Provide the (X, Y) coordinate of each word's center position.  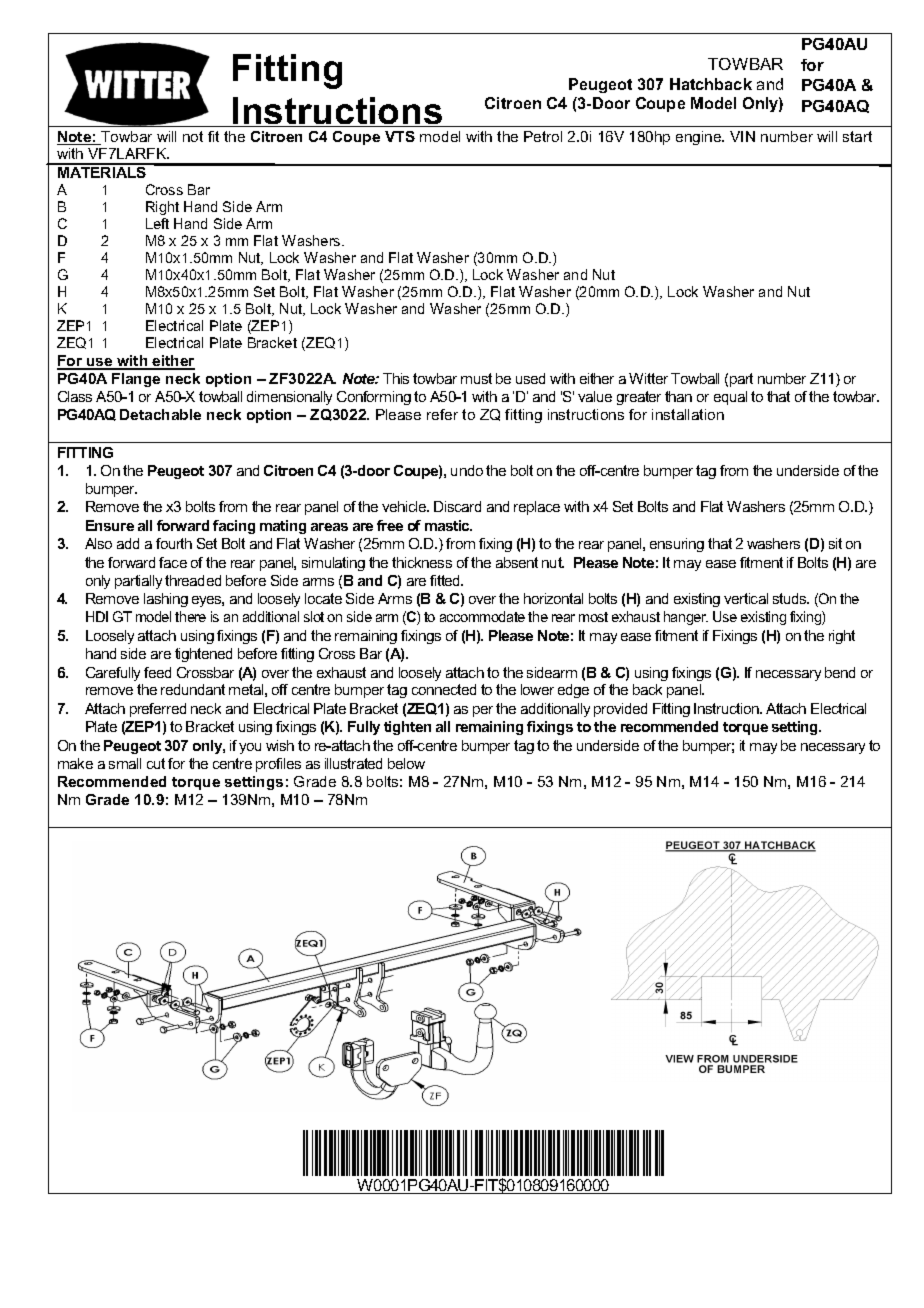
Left (157, 223)
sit (835, 543)
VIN (742, 136)
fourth (174, 543)
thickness (422, 562)
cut (156, 763)
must (476, 378)
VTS (400, 136)
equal (730, 398)
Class (75, 396)
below (406, 763)
